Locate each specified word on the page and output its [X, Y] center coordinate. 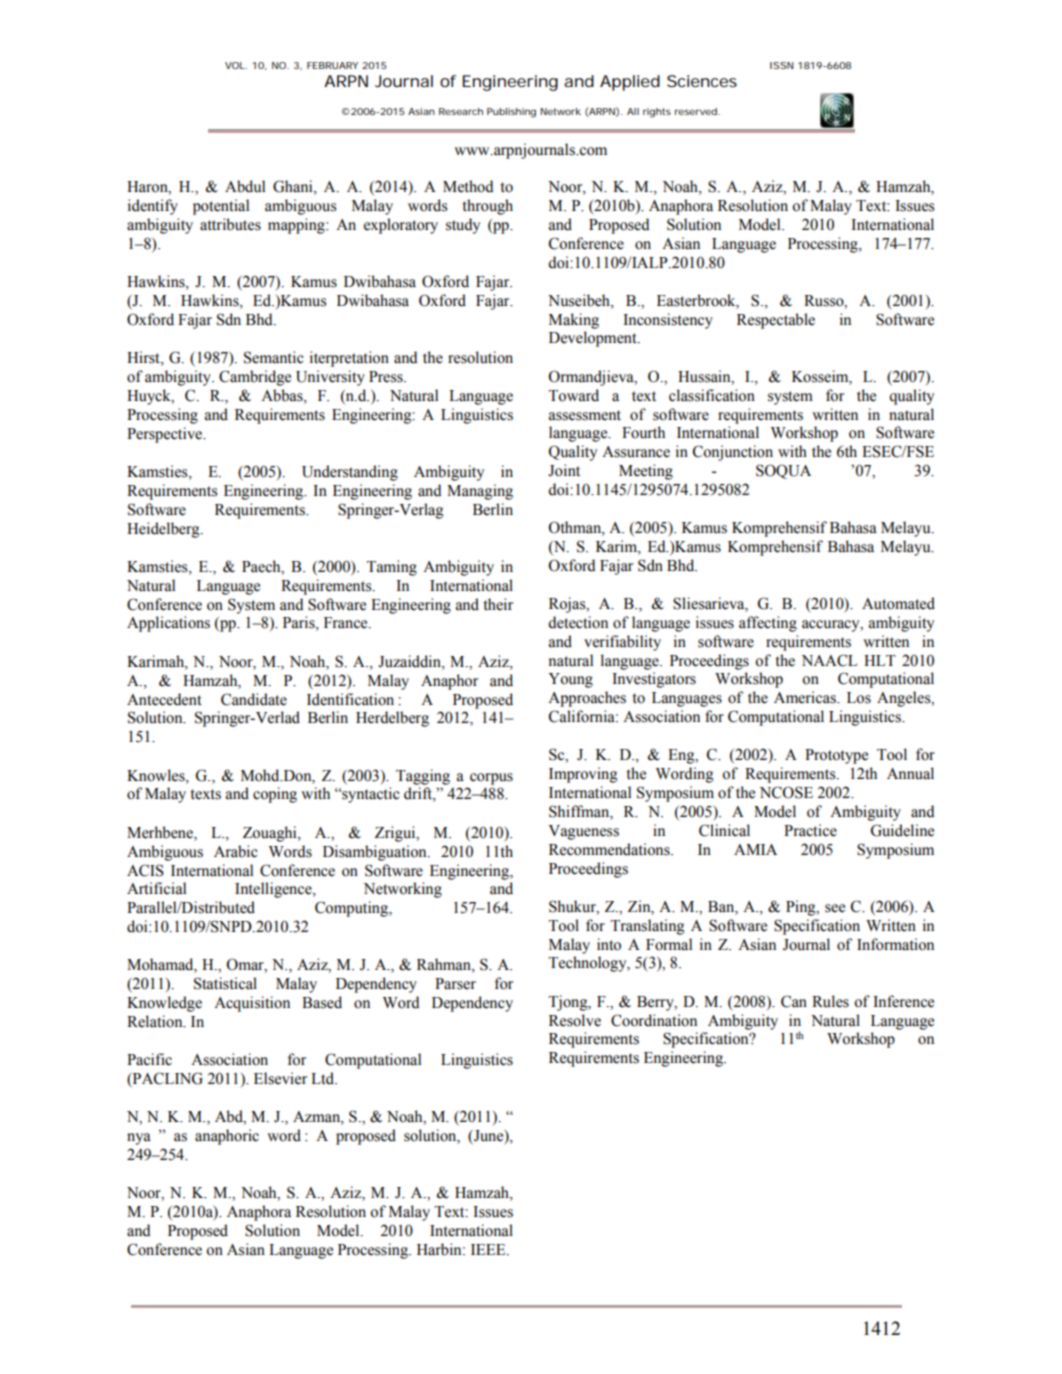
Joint [564, 470]
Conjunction [733, 453]
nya [139, 1139]
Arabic [235, 851]
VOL [236, 65]
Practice [810, 830]
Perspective [166, 435]
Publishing [511, 113]
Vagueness [583, 832]
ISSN [782, 65]
